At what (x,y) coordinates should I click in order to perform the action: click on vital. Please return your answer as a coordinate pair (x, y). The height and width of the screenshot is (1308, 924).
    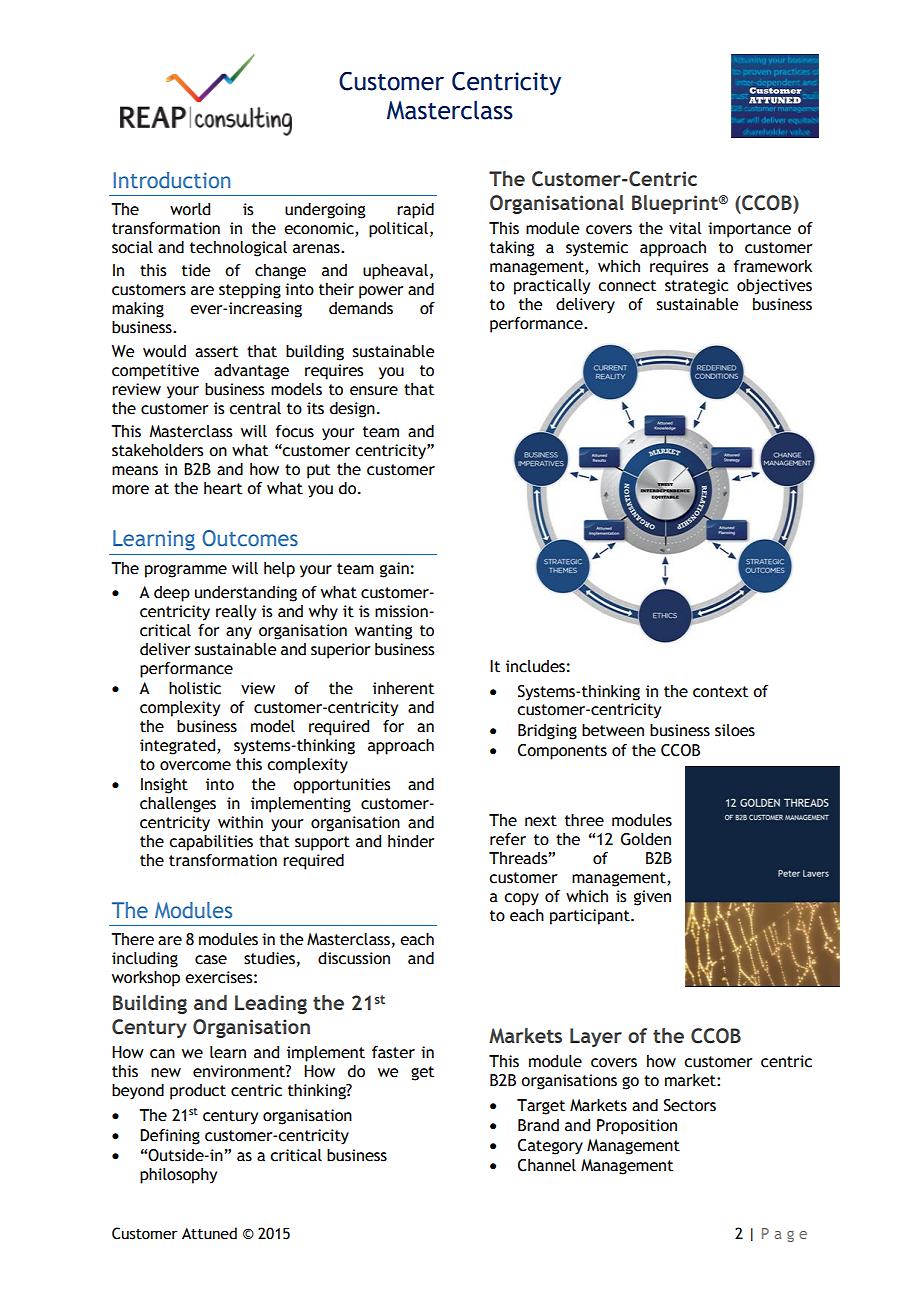
    Looking at the image, I should click on (685, 228).
